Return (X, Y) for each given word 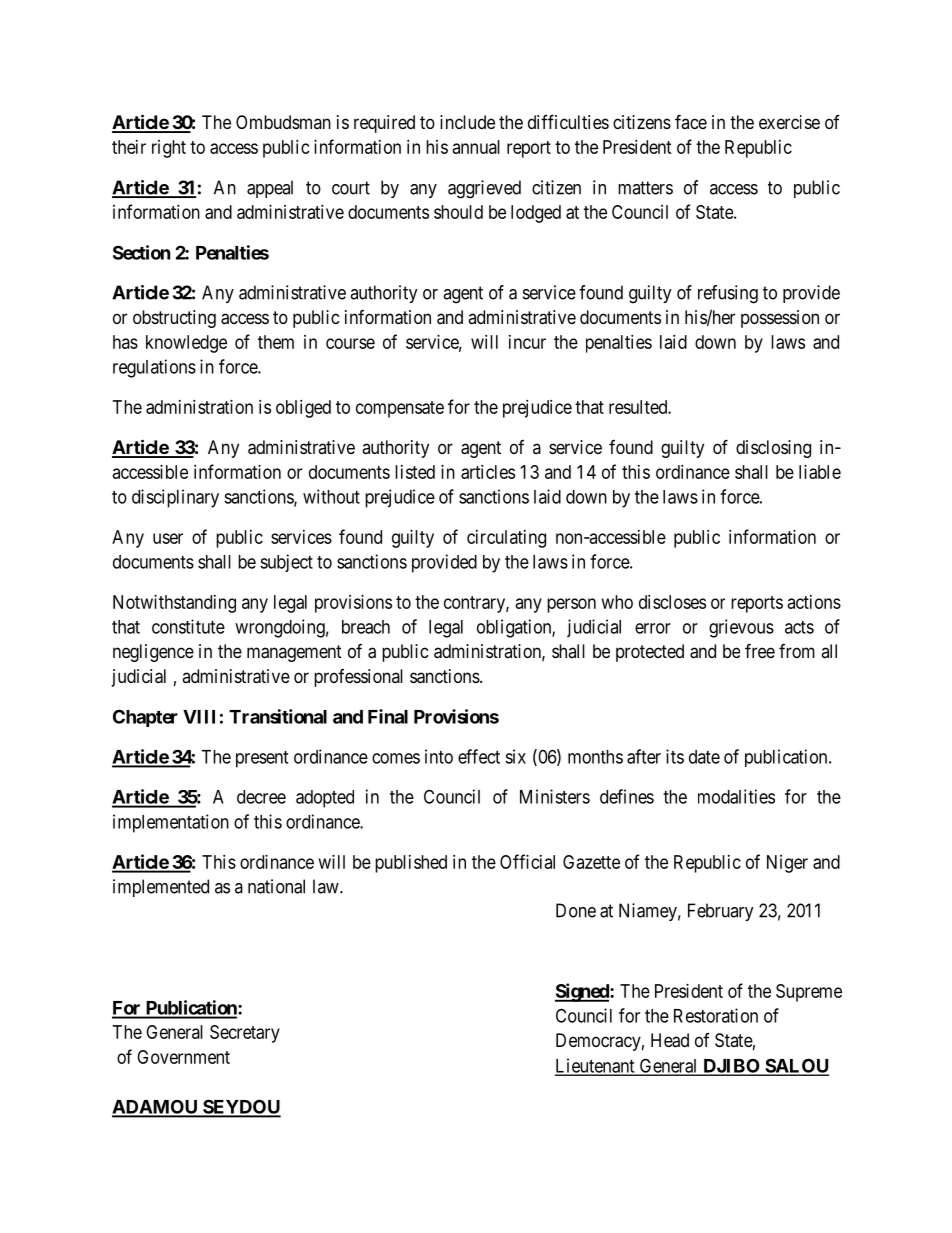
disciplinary (175, 498)
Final (388, 716)
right (169, 149)
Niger (787, 864)
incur (527, 342)
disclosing (773, 449)
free (760, 650)
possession (780, 319)
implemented (161, 888)
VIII (199, 717)
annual (476, 147)
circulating (506, 539)
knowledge (186, 344)
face (691, 121)
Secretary (245, 1034)
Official (527, 861)
